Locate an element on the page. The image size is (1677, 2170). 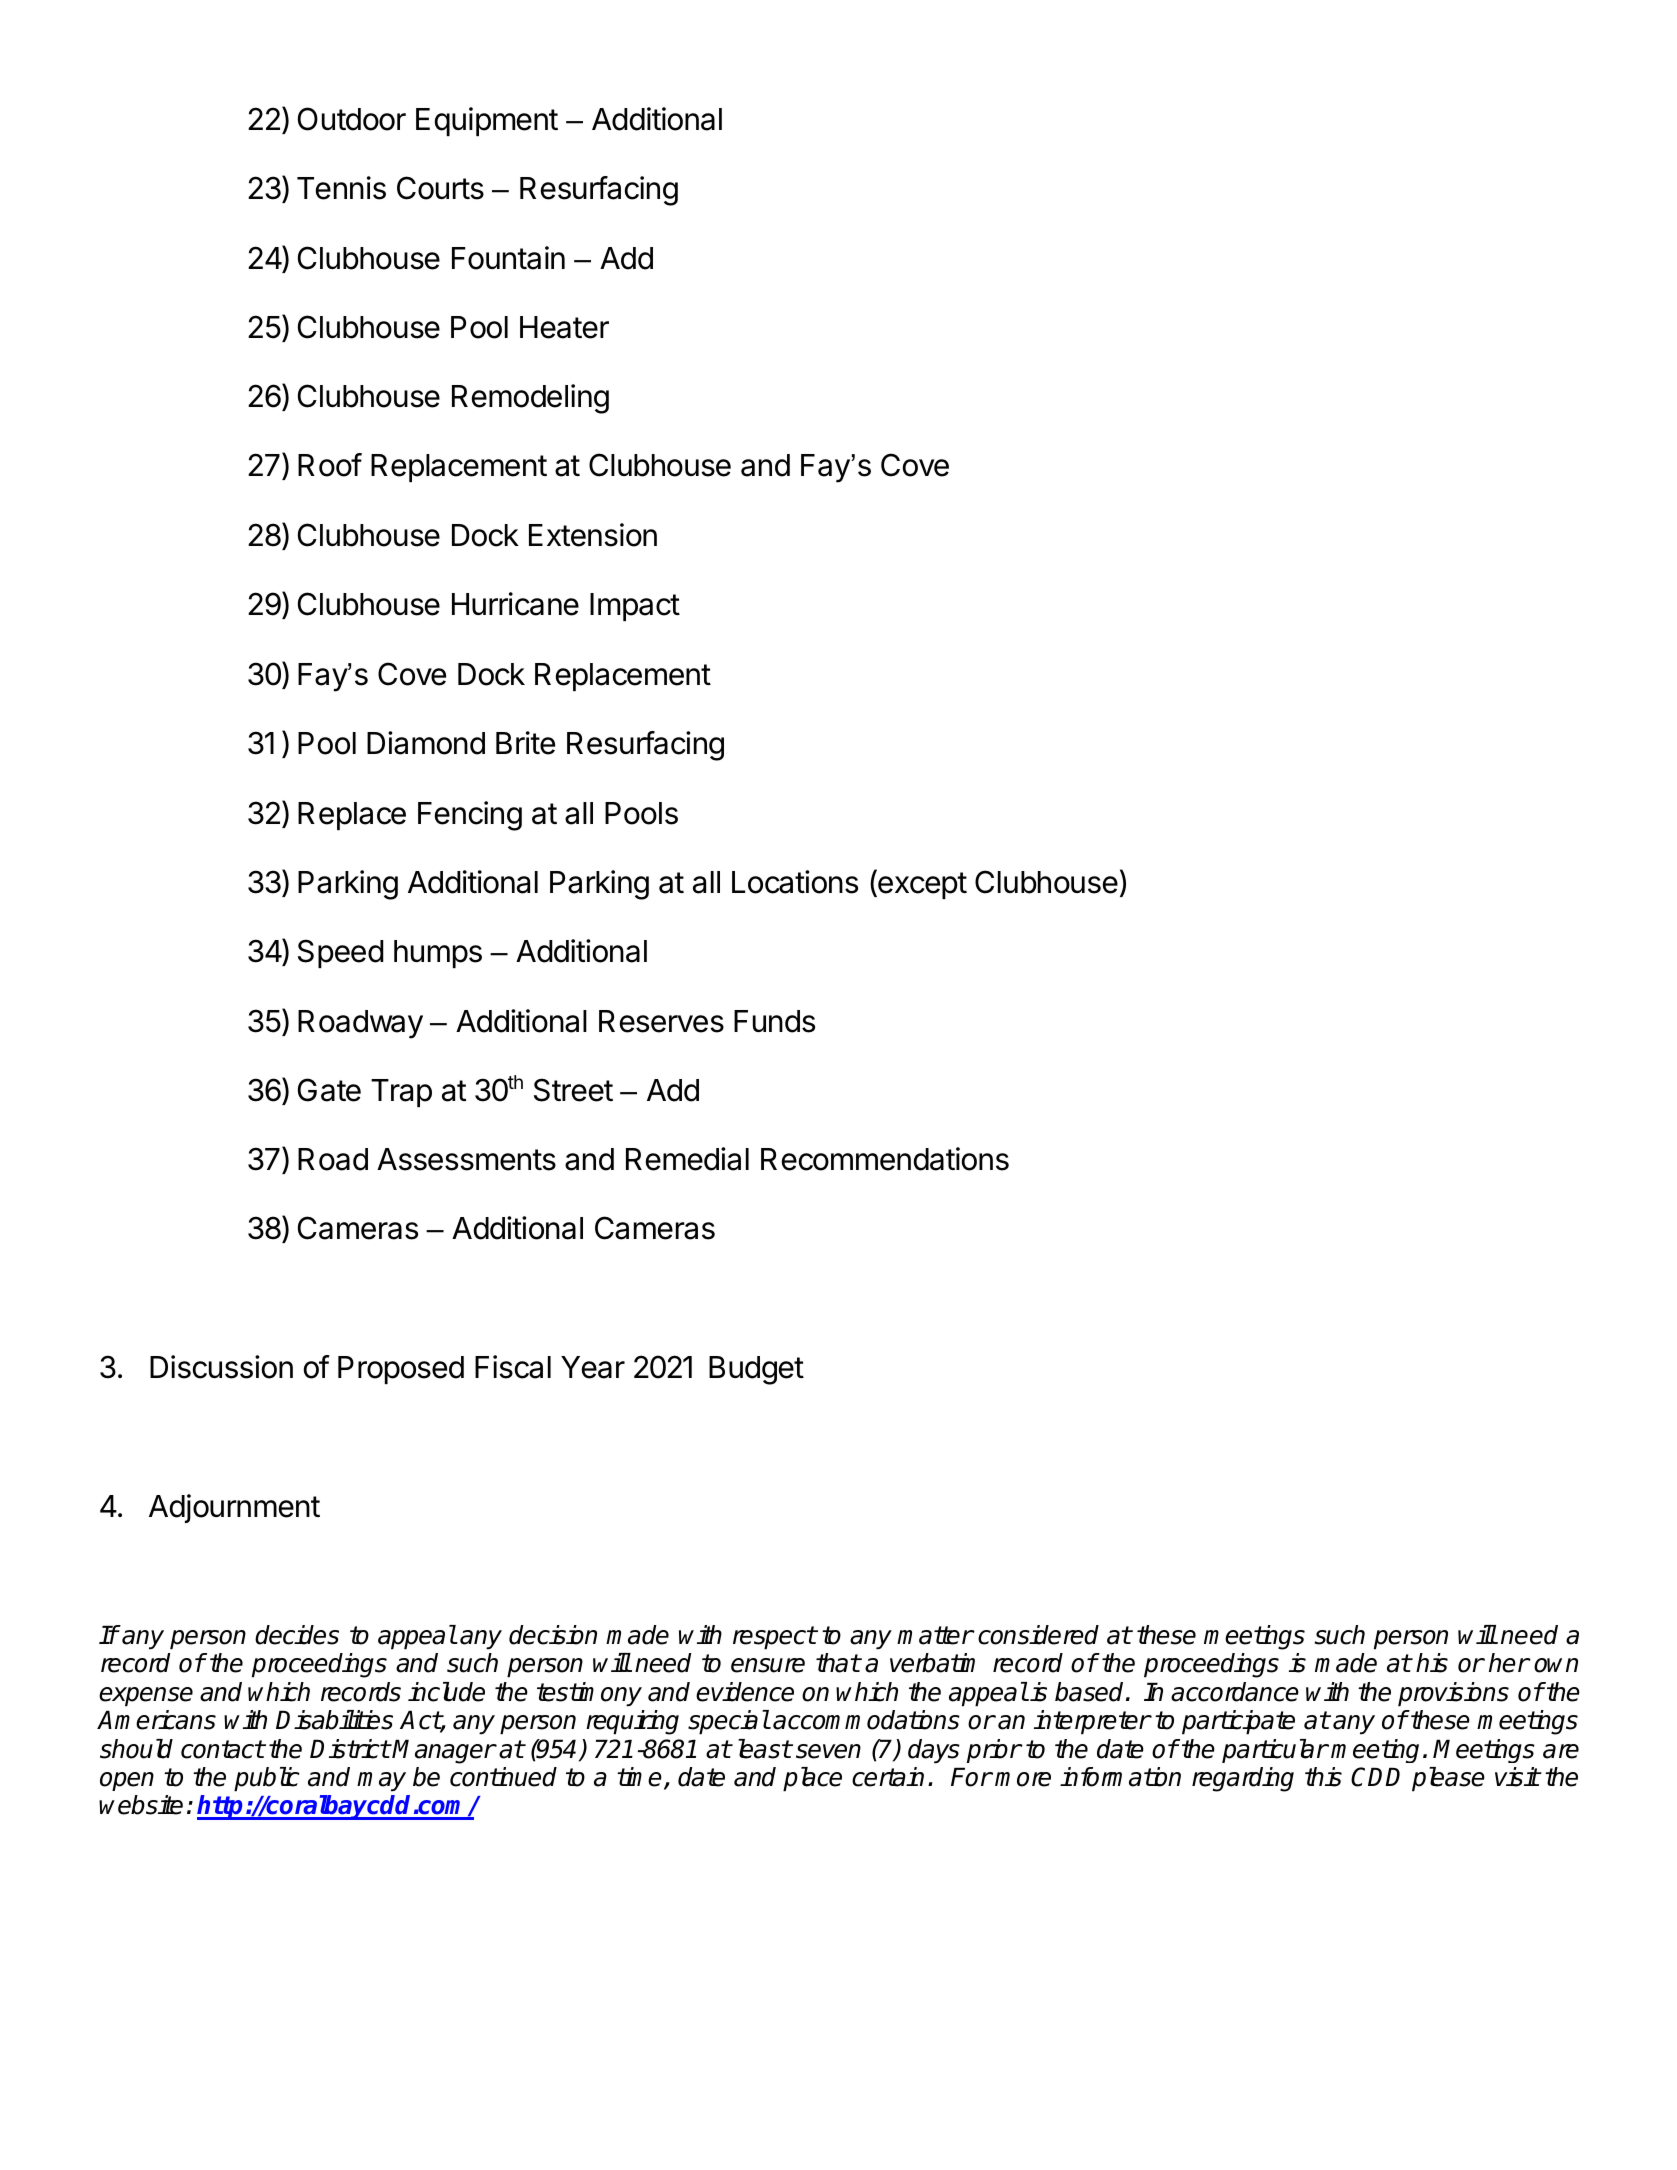
District is located at coordinates (350, 1749).
